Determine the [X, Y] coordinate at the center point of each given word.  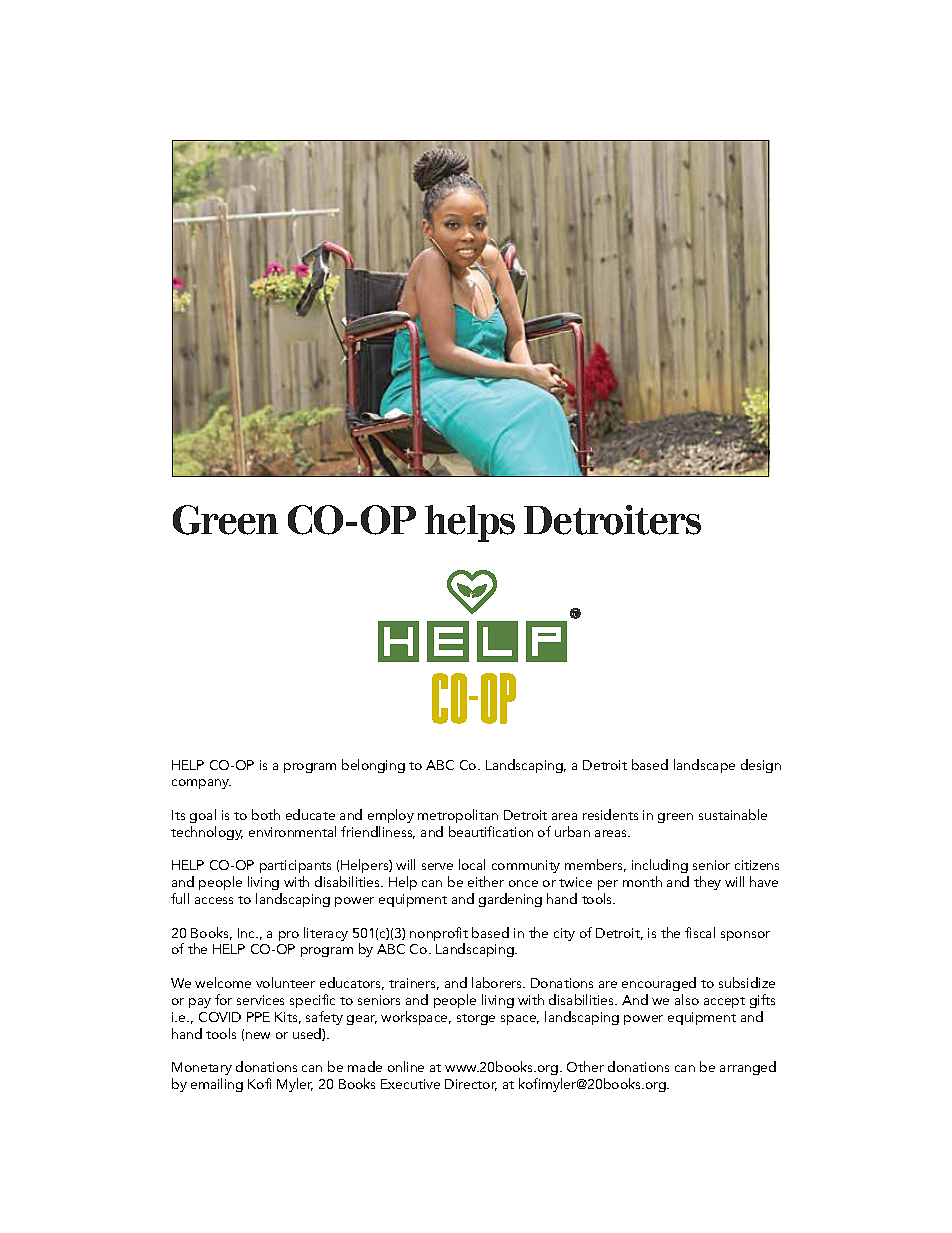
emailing [217, 1085]
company [201, 784]
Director [471, 1085]
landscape [704, 766]
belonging [373, 766]
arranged [748, 1068]
